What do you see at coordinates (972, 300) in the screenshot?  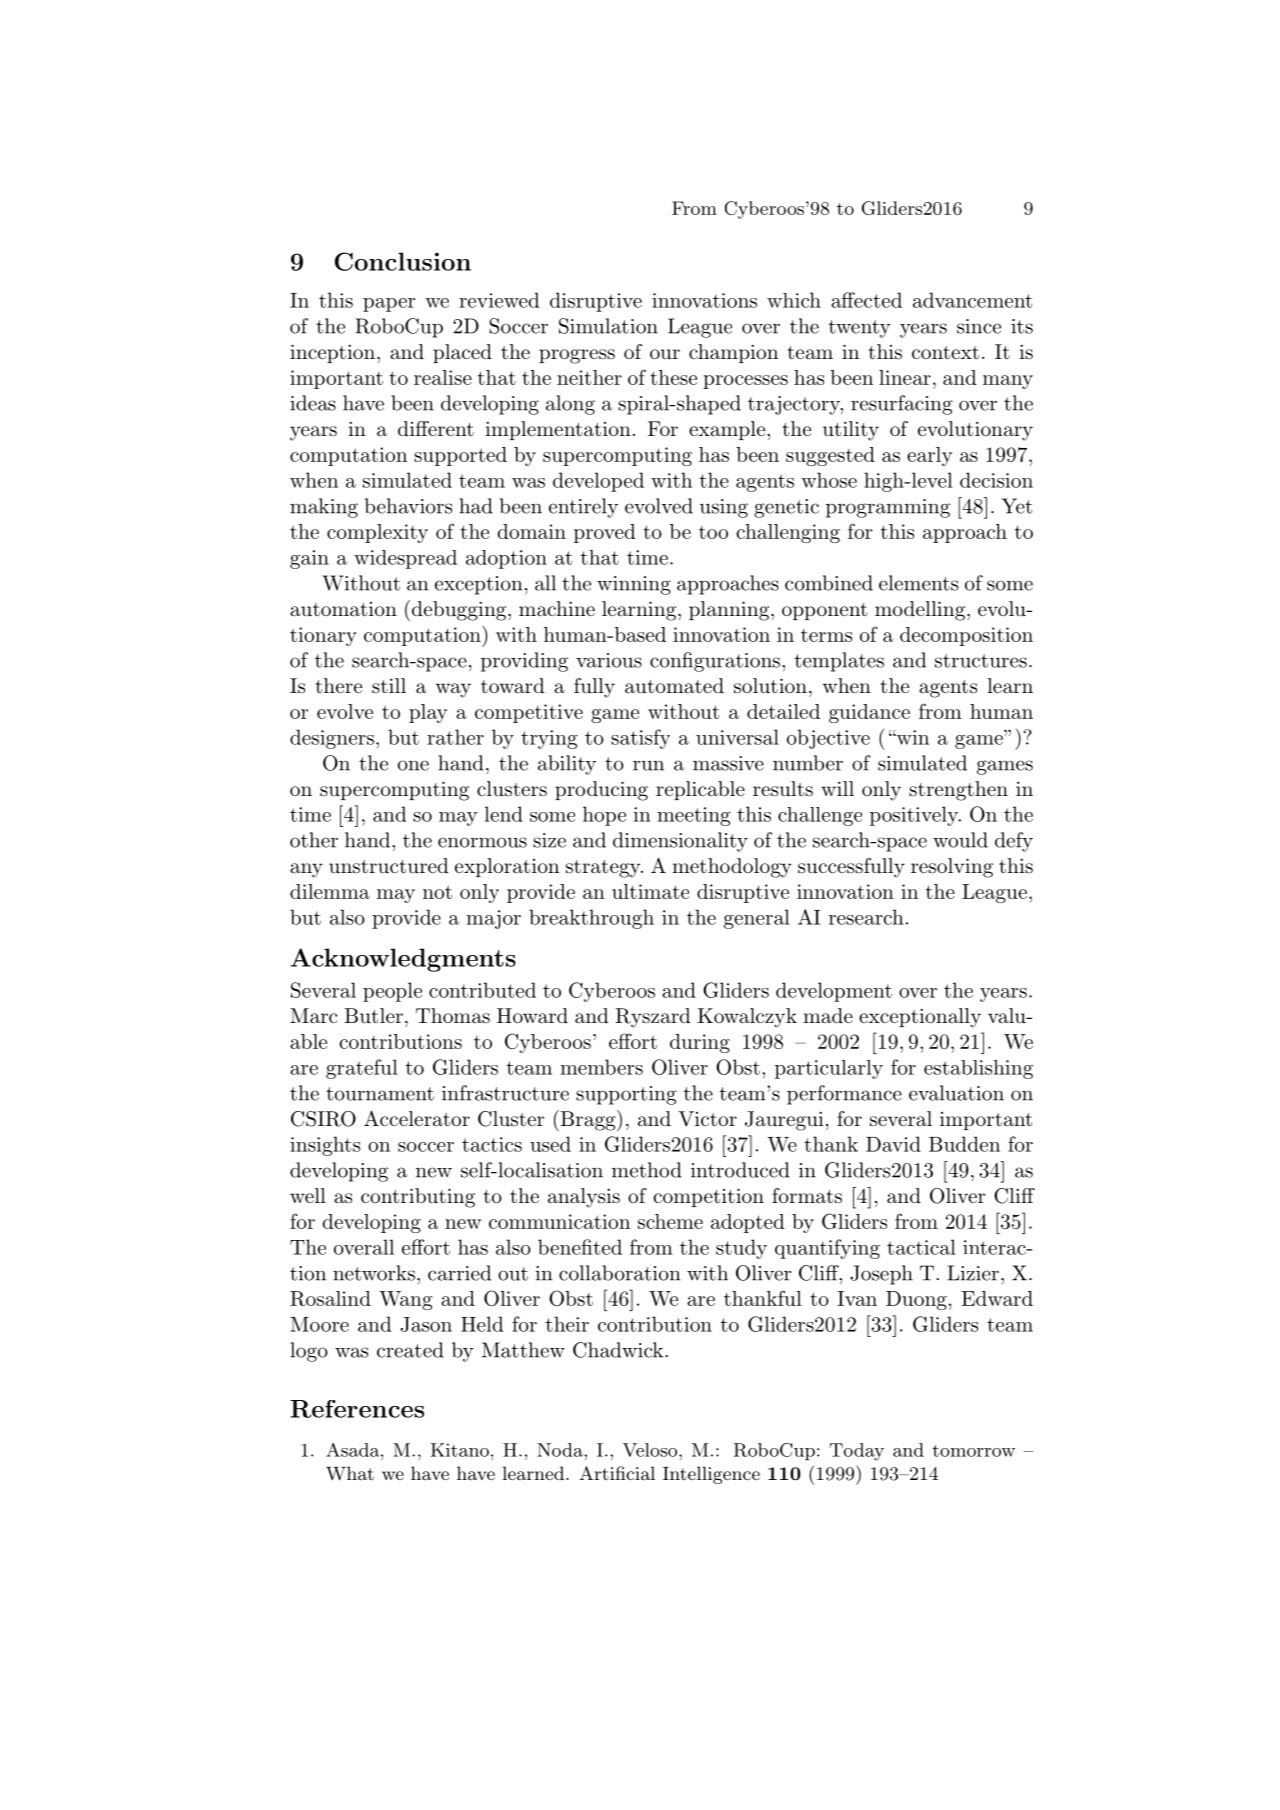 I see `advancement` at bounding box center [972, 300].
